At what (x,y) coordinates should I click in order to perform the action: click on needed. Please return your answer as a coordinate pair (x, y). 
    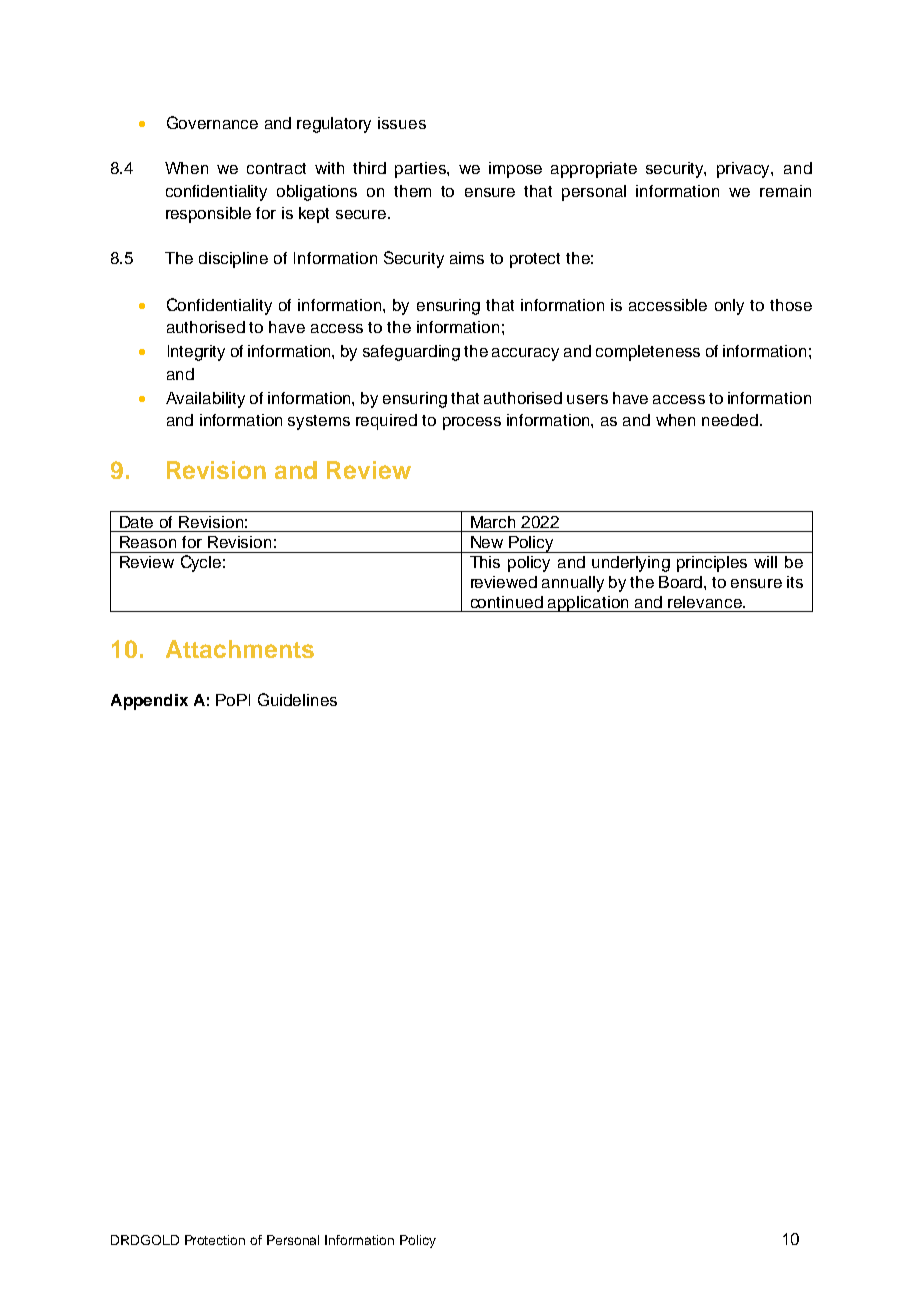
    Looking at the image, I should click on (730, 420).
